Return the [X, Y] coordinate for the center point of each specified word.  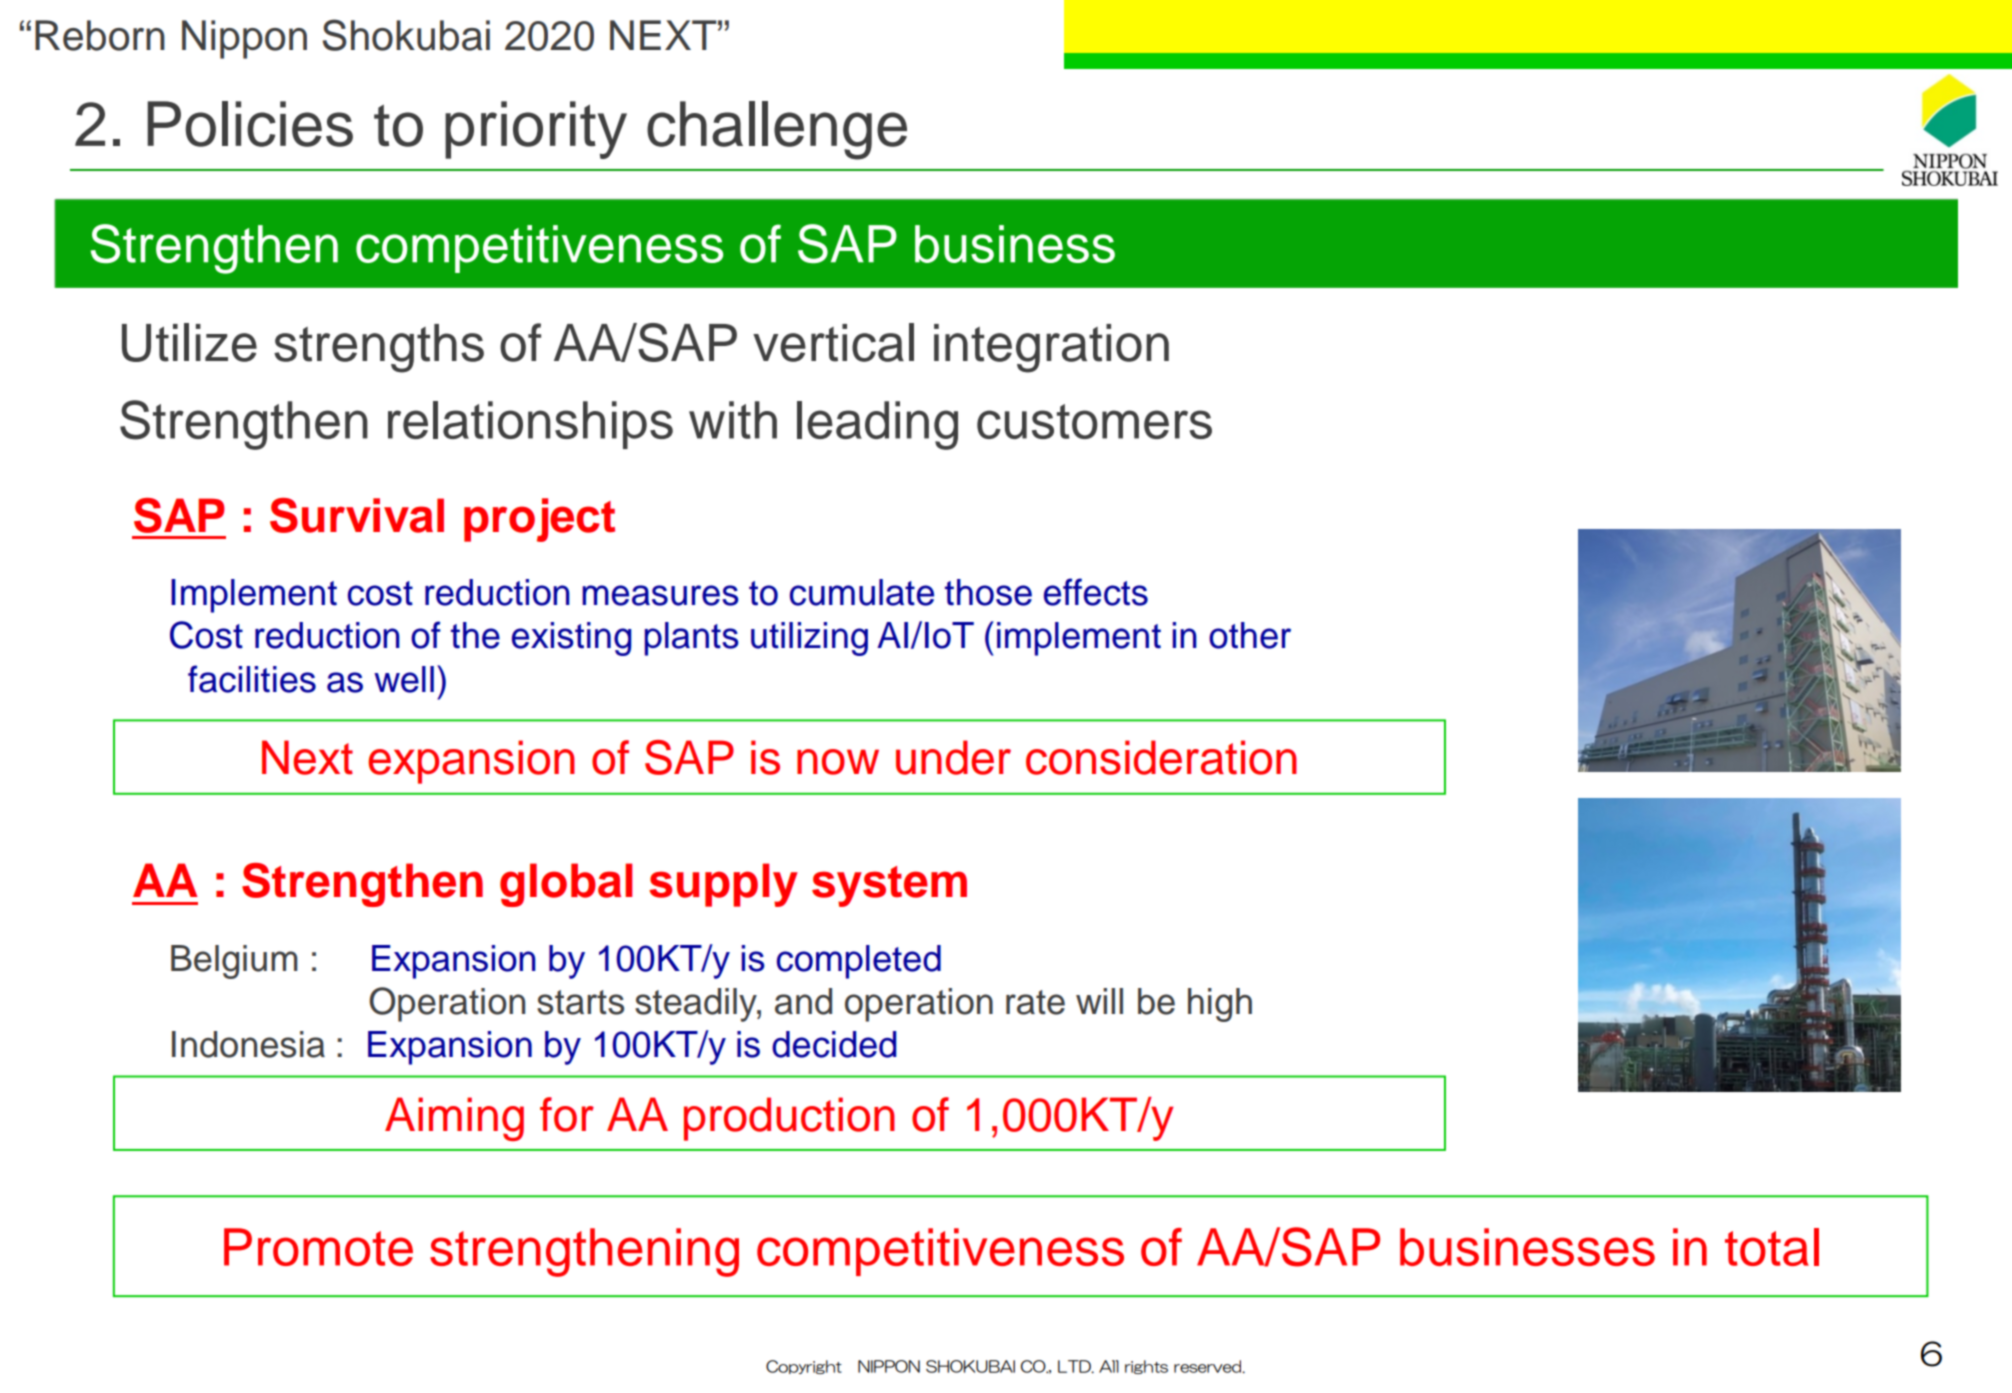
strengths [379, 348]
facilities [252, 679]
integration [1051, 348]
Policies [250, 124]
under [953, 757]
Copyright [804, 1367]
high [1220, 1005]
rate [1035, 1002]
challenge [777, 130]
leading [877, 425]
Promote [318, 1247]
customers [1094, 421]
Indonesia [248, 1044]
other [1250, 635]
